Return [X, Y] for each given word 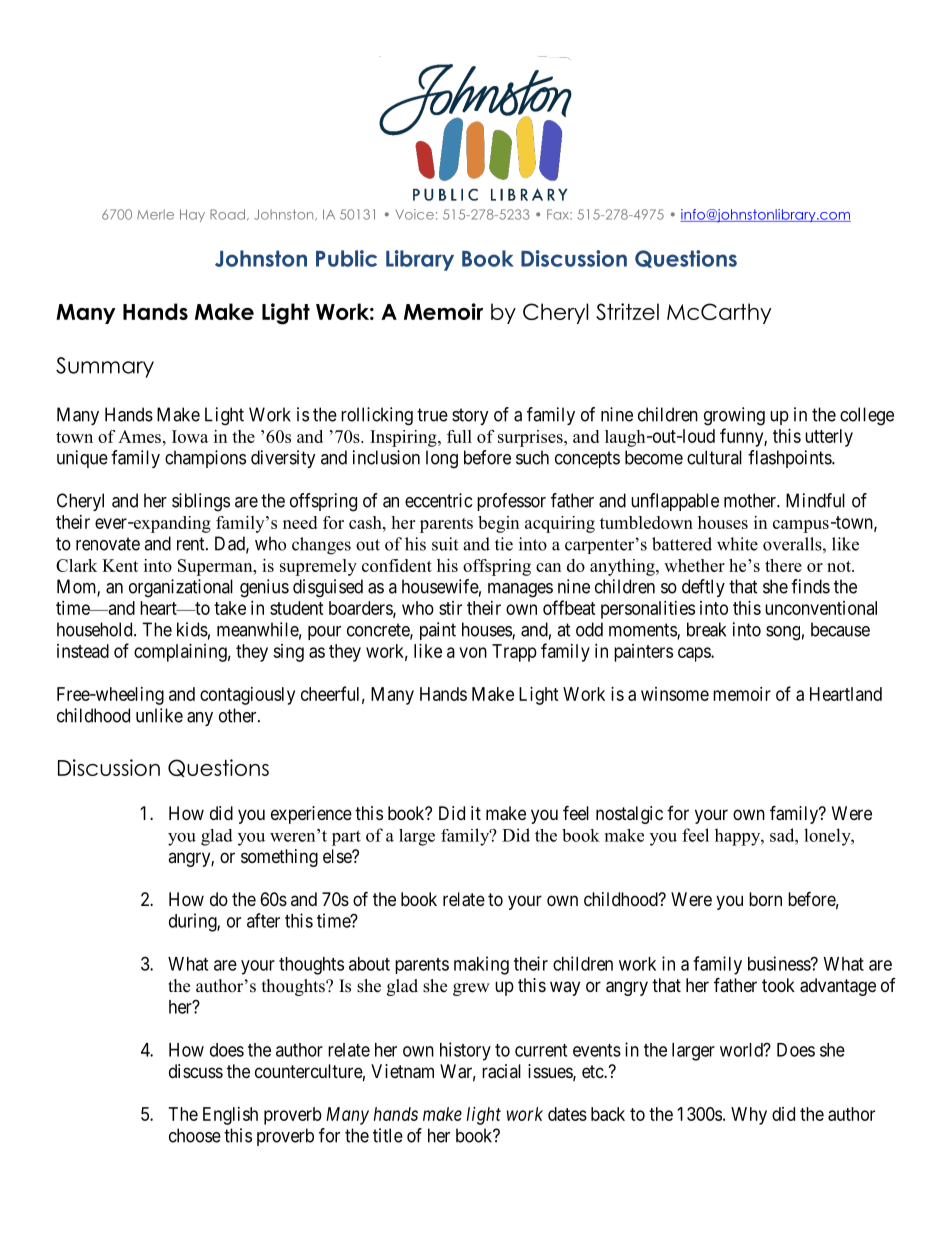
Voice [414, 214]
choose [195, 1135]
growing [734, 416]
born [765, 899]
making [481, 965]
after [263, 920]
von [473, 652]
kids [192, 629]
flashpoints [790, 459]
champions [205, 459]
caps [695, 654]
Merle [155, 214]
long [442, 459]
